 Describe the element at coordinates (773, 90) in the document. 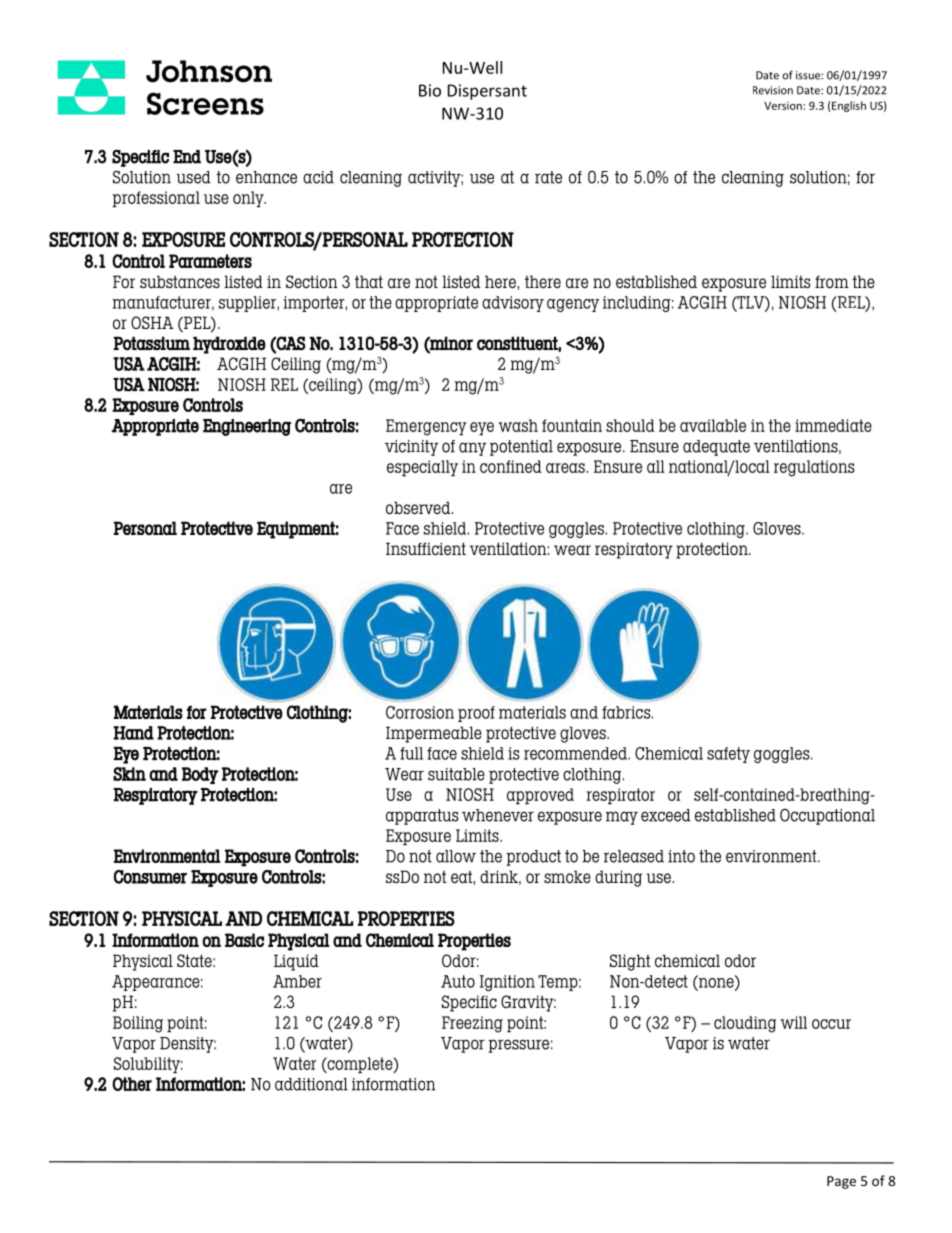

I see `Revision` at that location.
